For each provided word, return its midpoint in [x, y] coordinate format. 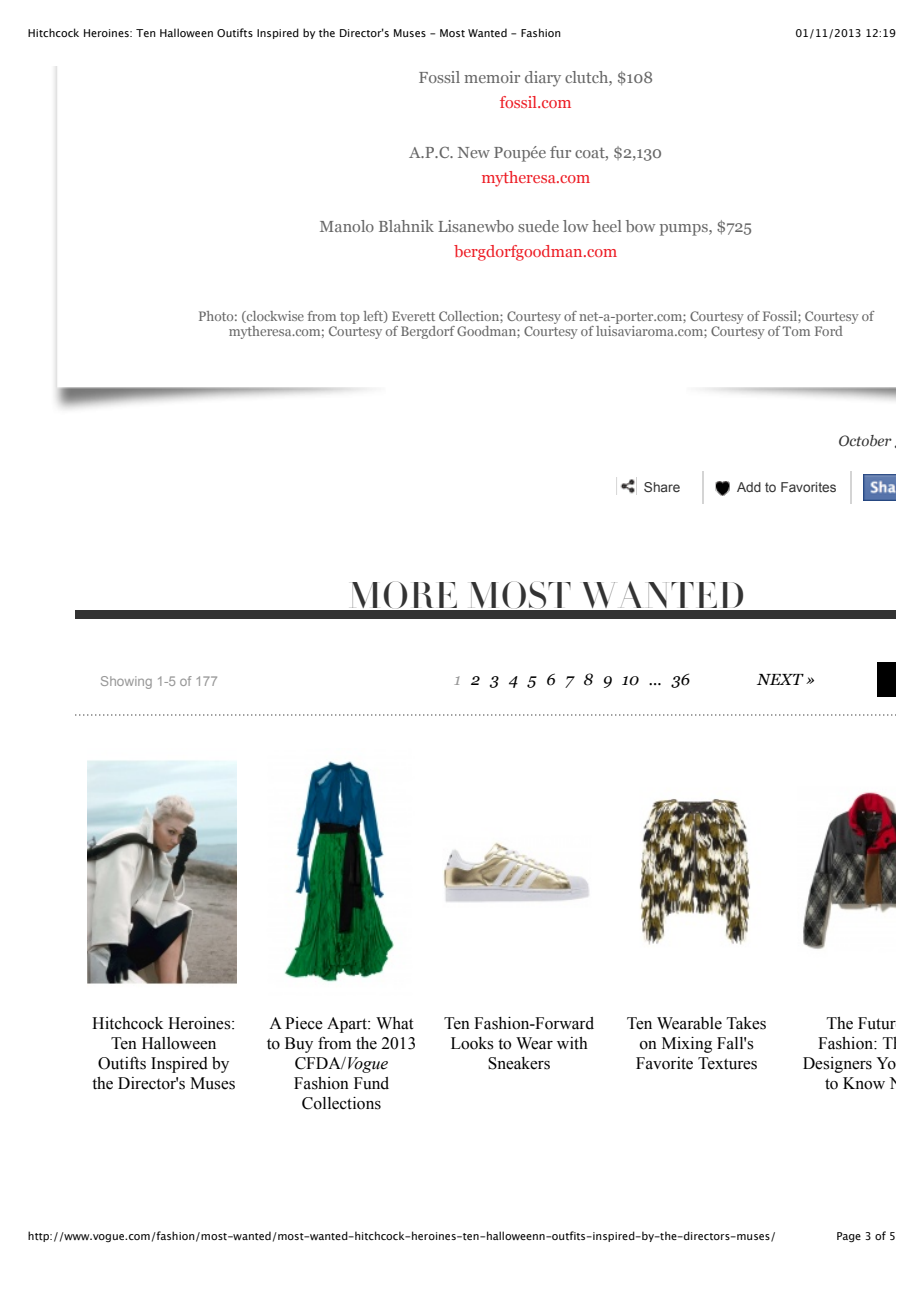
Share [662, 487]
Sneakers [519, 1063]
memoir [492, 77]
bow [641, 226]
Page [849, 1237]
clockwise [274, 317]
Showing [126, 682]
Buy [299, 1045]
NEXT [780, 679]
